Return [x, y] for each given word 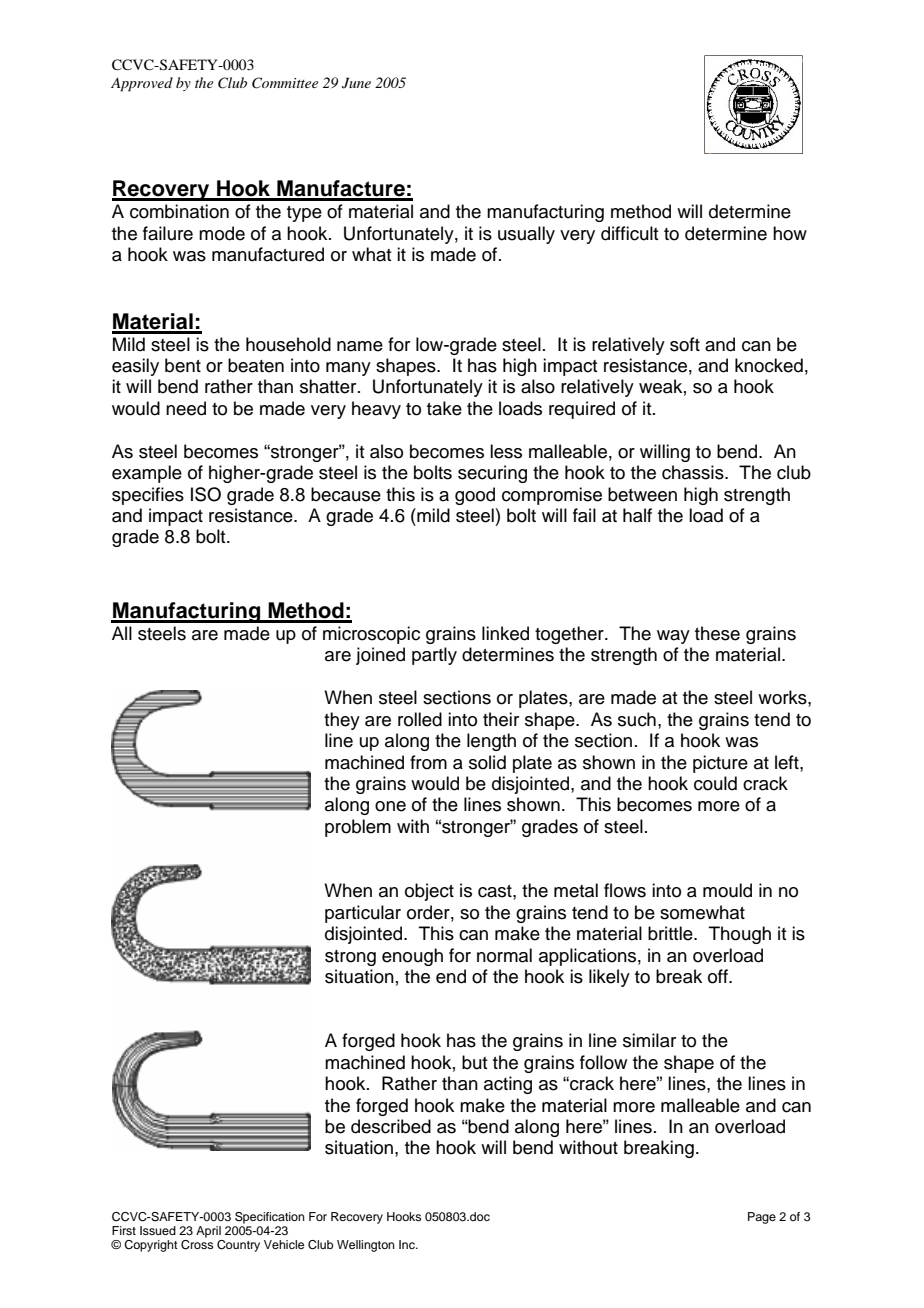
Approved [142, 84]
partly [434, 656]
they [342, 721]
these [717, 633]
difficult [630, 233]
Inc [408, 1244]
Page [762, 1218]
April [208, 1232]
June [356, 83]
